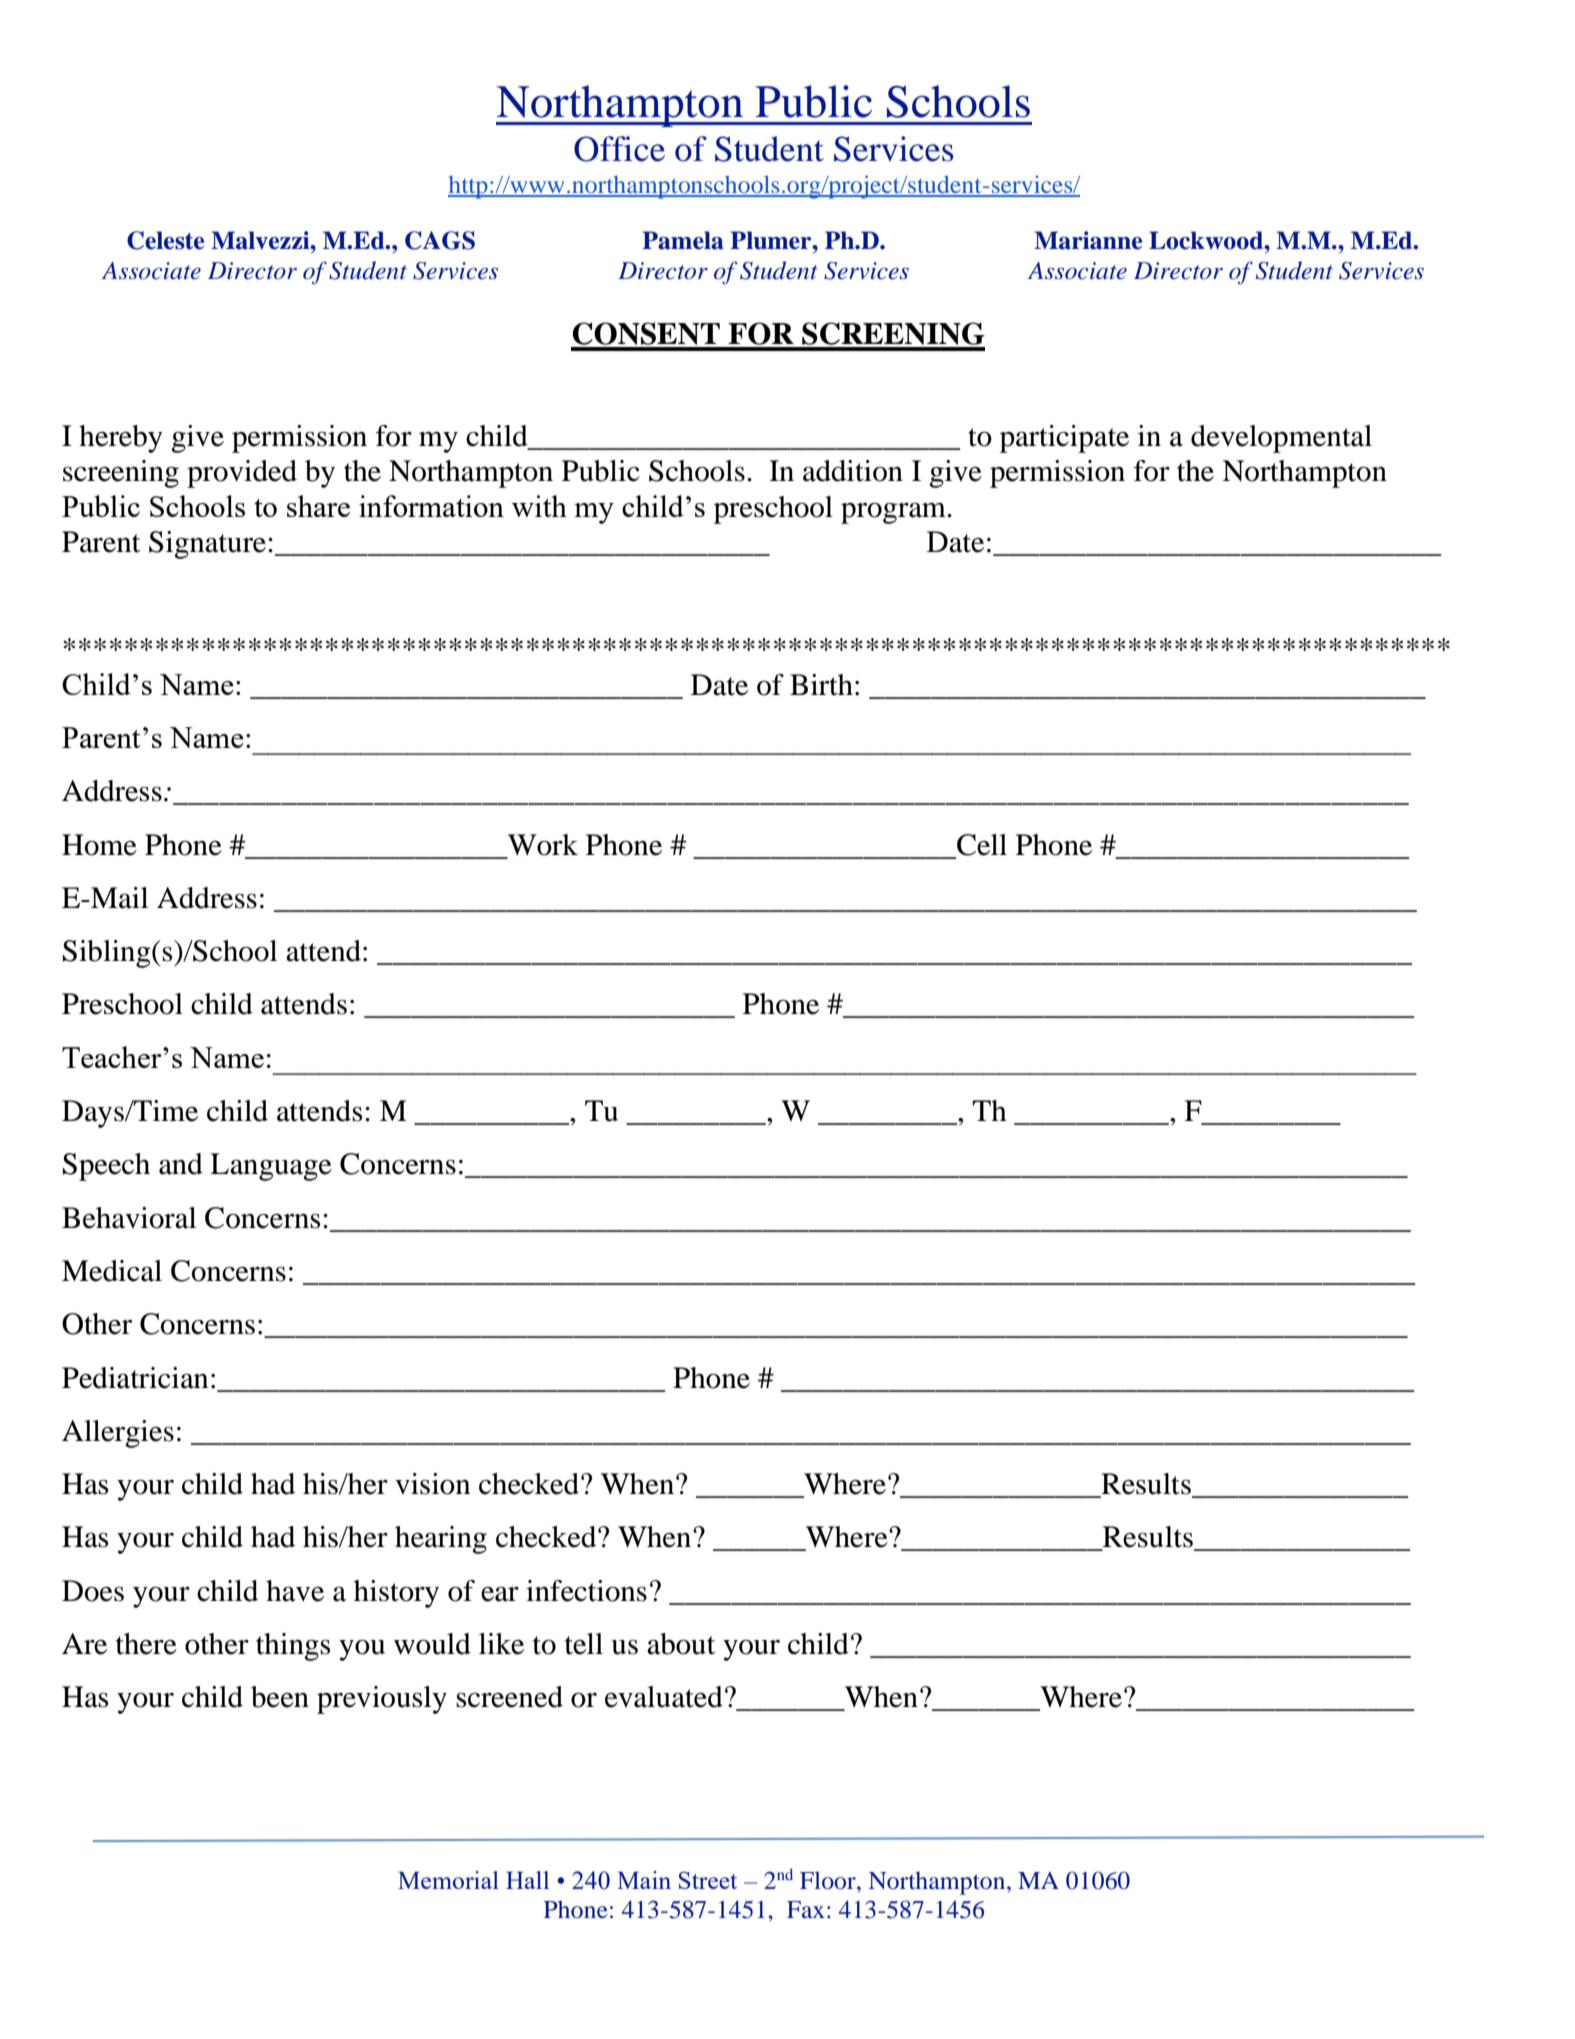  What do you see at coordinates (433, 1484) in the document?
I see `vision` at bounding box center [433, 1484].
